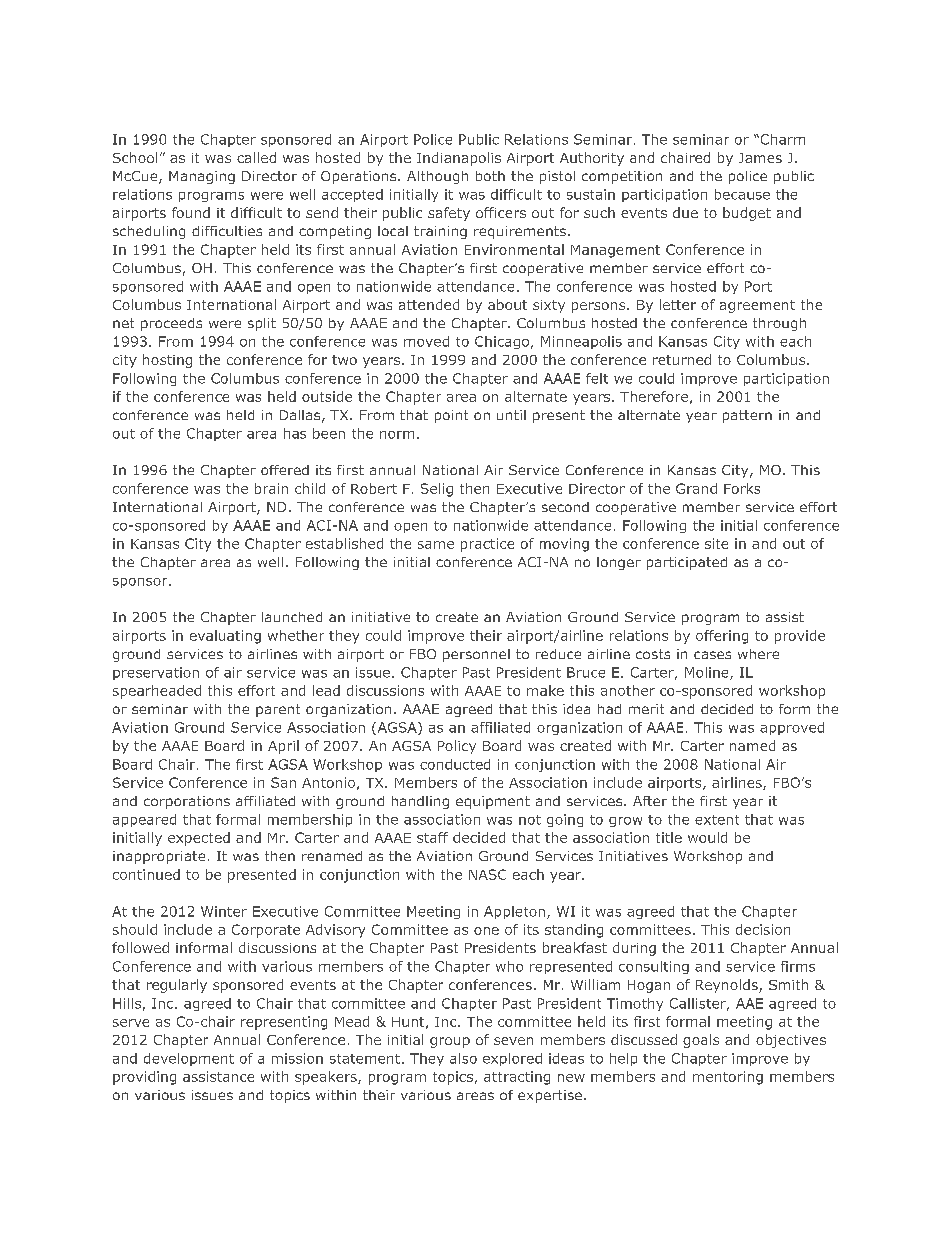 The width and height of the screenshot is (952, 1233). Describe the element at coordinates (707, 837) in the screenshot. I see `would` at that location.
